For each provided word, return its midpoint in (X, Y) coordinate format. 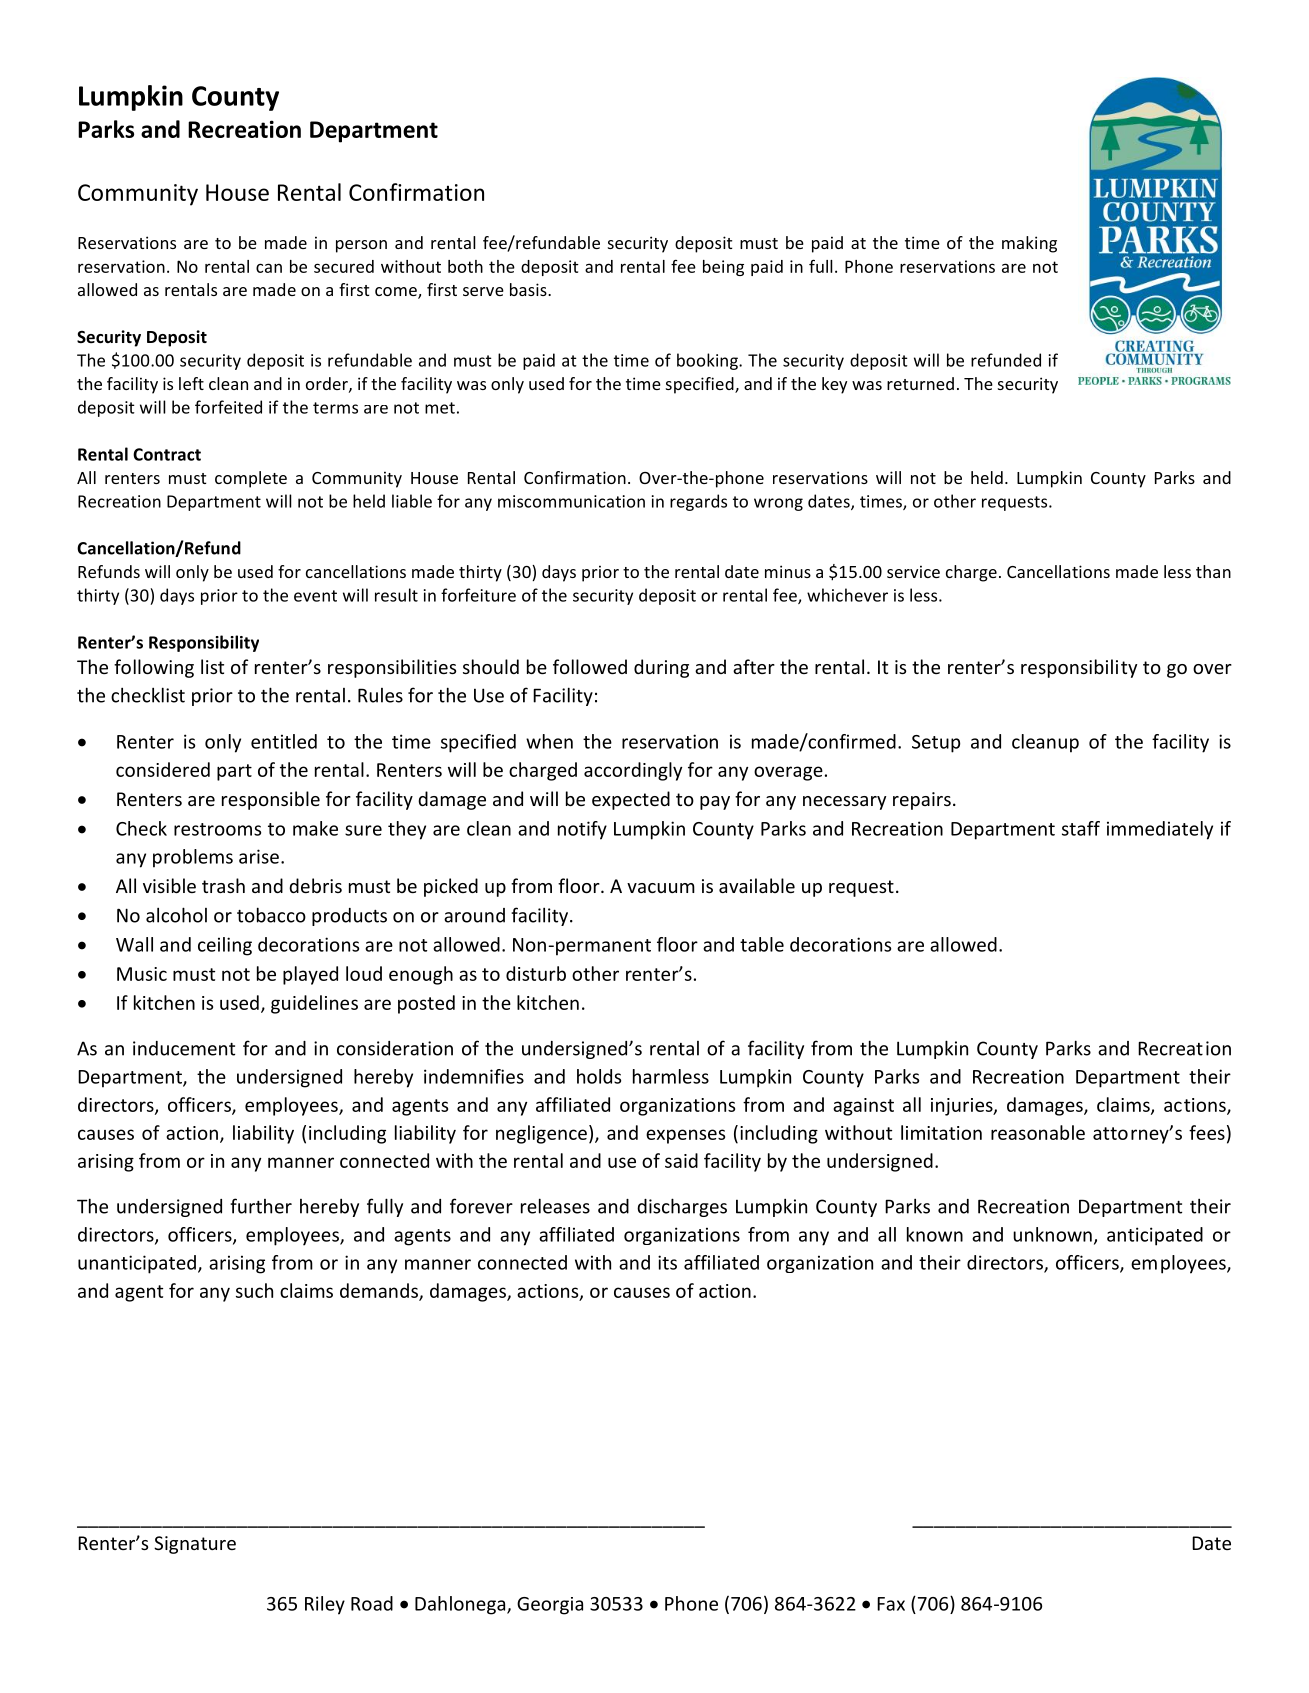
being (723, 268)
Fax (891, 1604)
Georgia (550, 1606)
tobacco (271, 915)
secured (344, 266)
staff (1081, 828)
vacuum (661, 888)
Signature (195, 1545)
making (1029, 244)
